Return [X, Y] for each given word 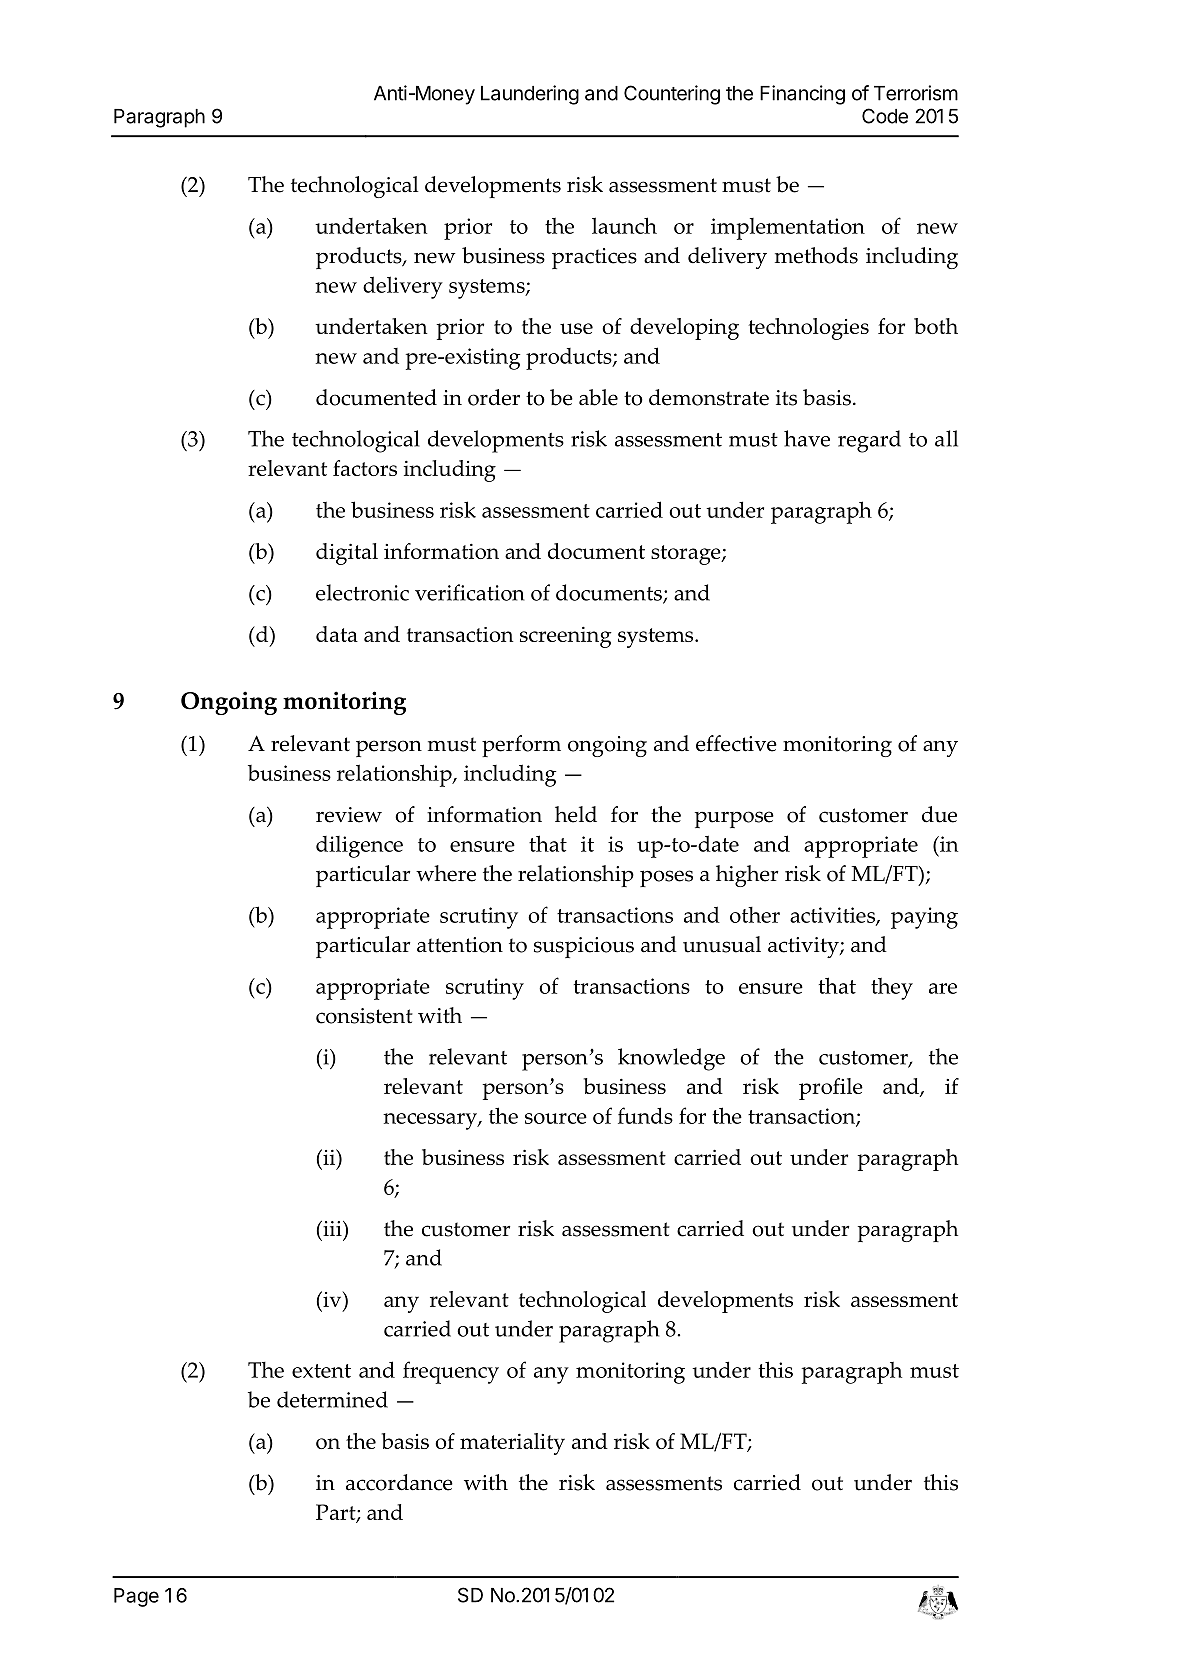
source [556, 1118]
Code [885, 116]
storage [687, 555]
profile [831, 1089]
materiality [512, 1444]
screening [566, 637]
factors [365, 468]
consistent [364, 1016]
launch [624, 225]
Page [136, 1597]
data [337, 634]
